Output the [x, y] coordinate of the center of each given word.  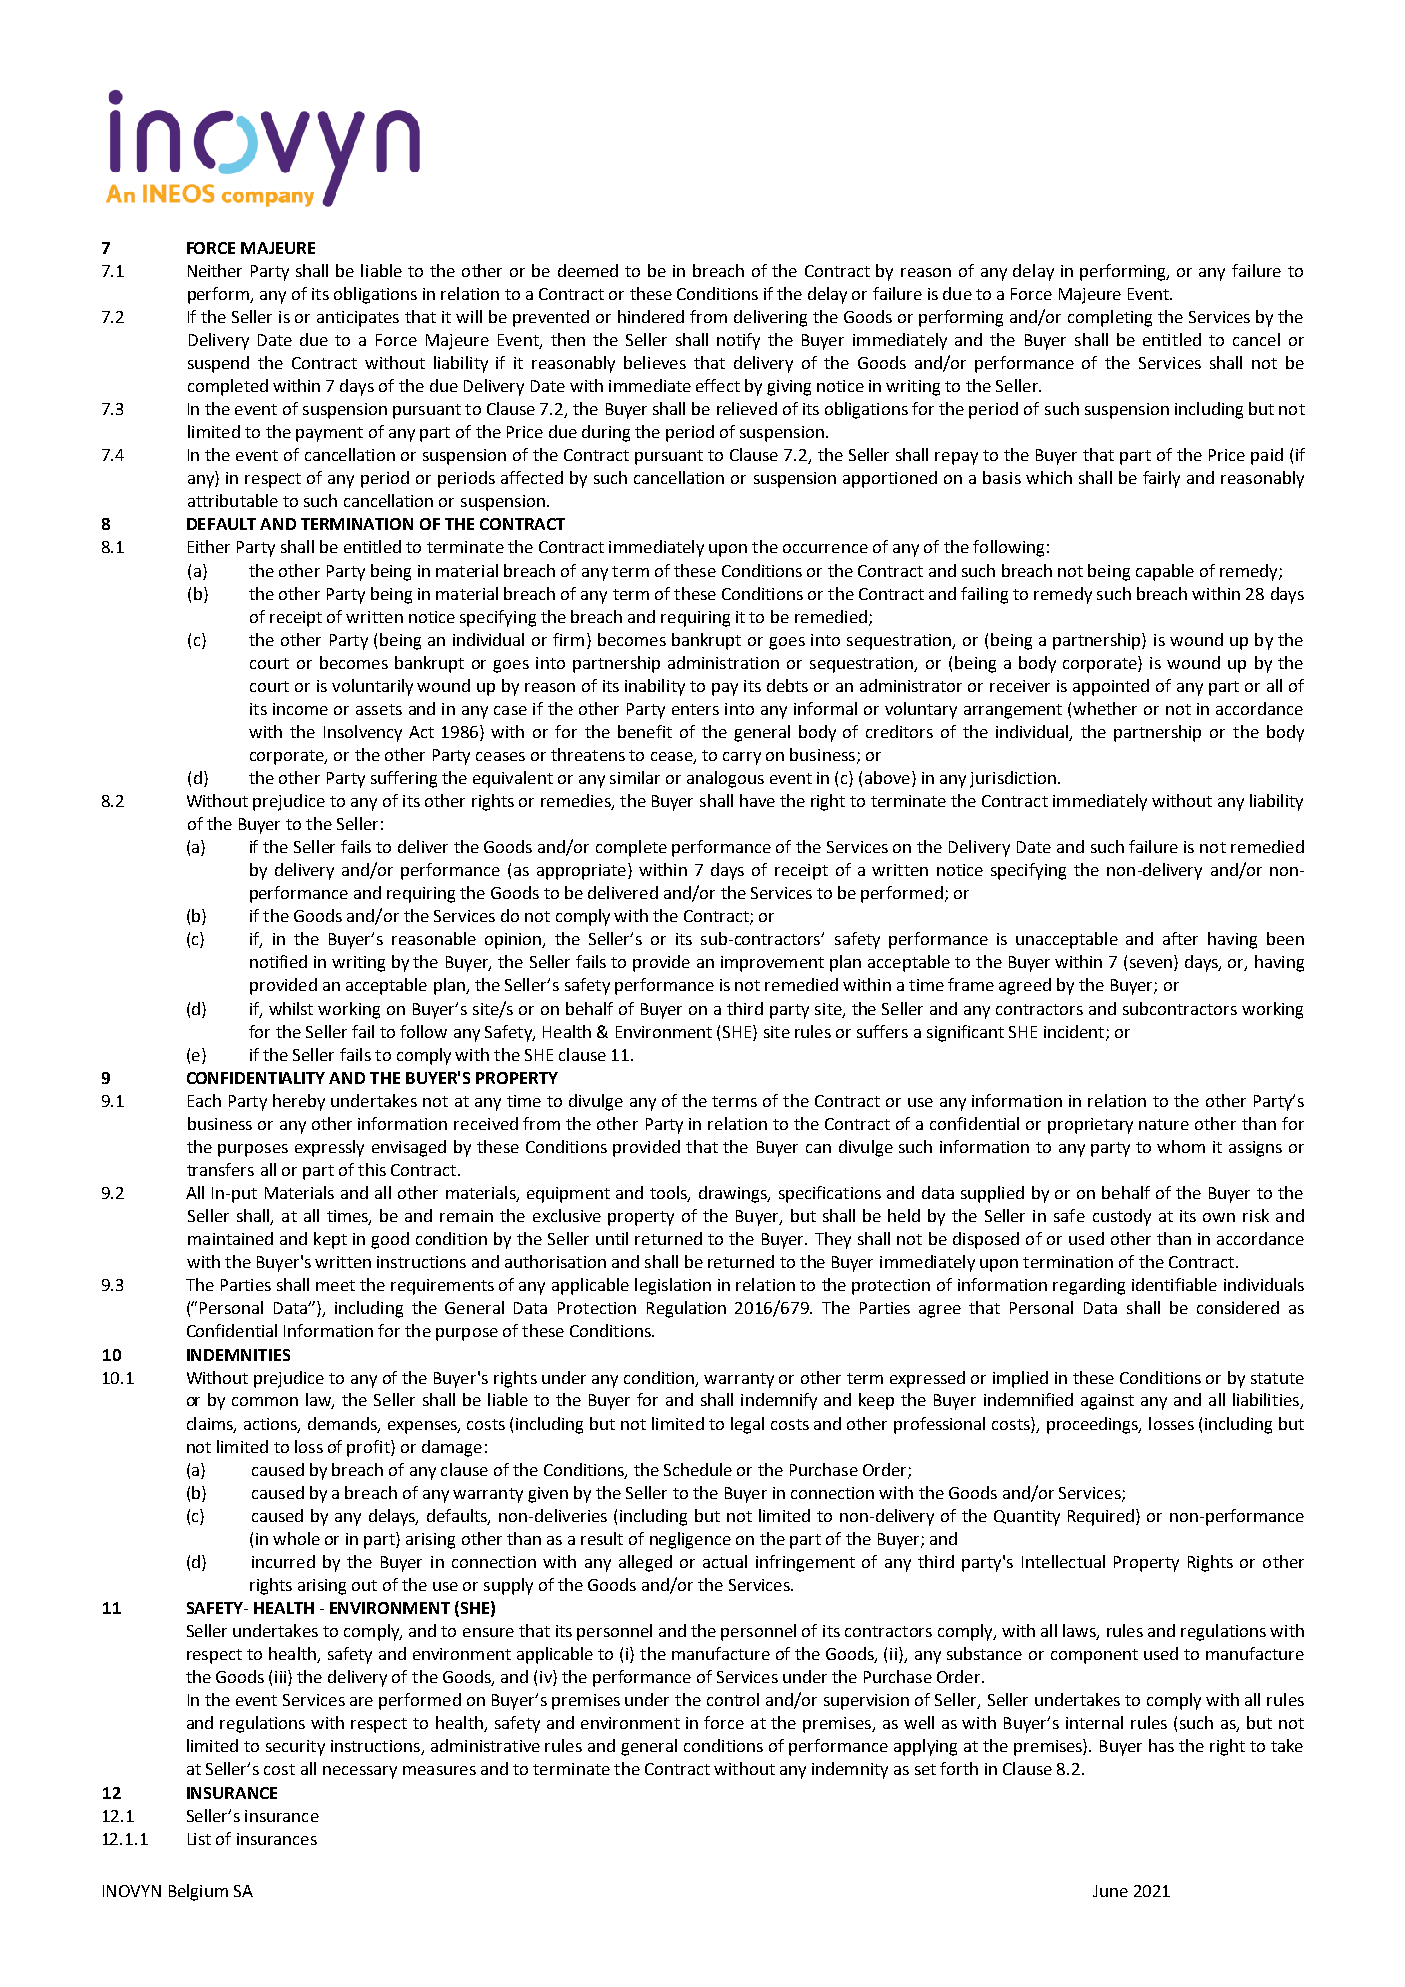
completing [1110, 318]
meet [335, 1285]
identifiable [1174, 1284]
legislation [673, 1286]
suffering [404, 779]
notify [738, 341]
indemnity [850, 1770]
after [1180, 938]
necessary [360, 1772]
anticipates [358, 319]
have [757, 800]
